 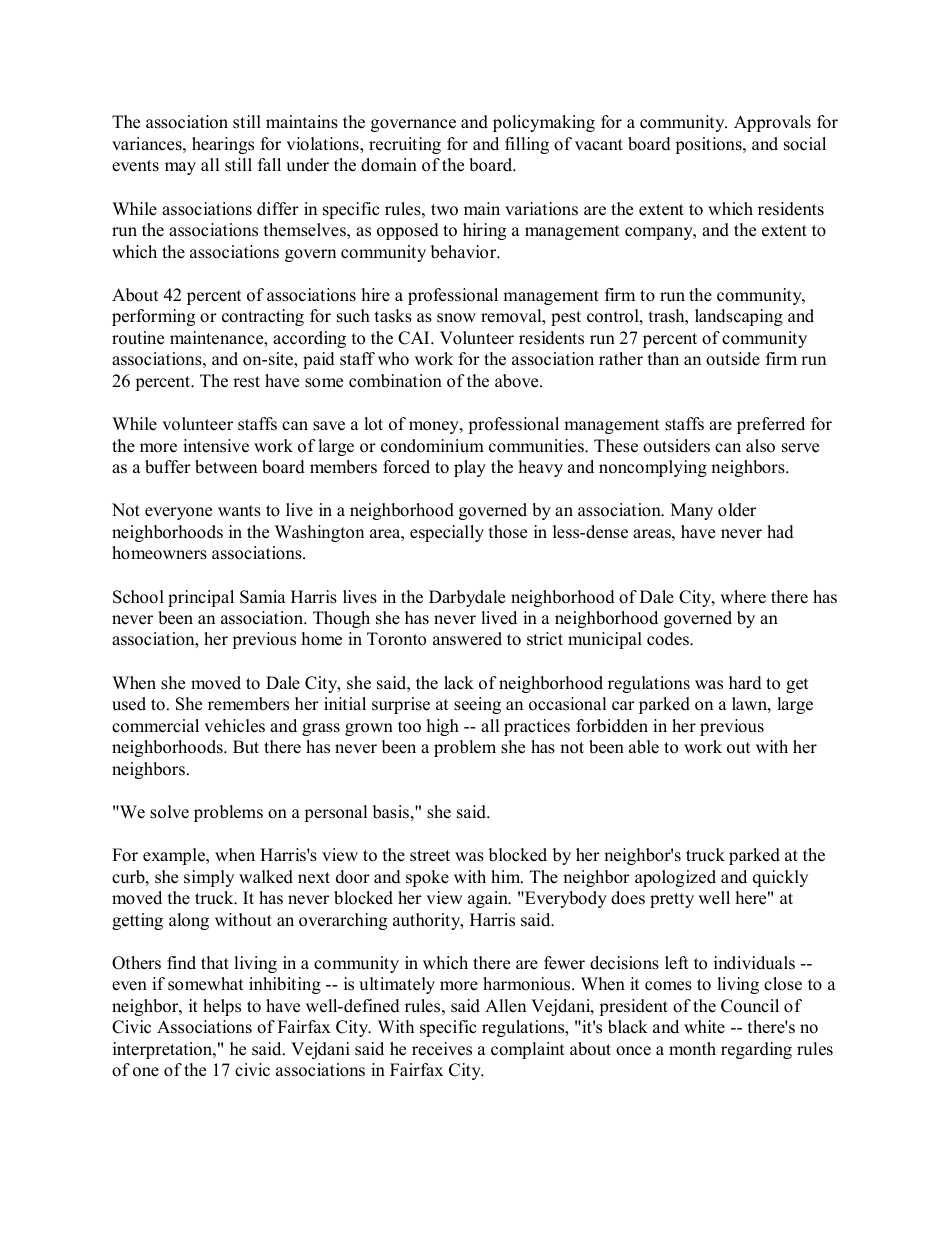 What do you see at coordinates (477, 705) in the document?
I see `seeing` at bounding box center [477, 705].
